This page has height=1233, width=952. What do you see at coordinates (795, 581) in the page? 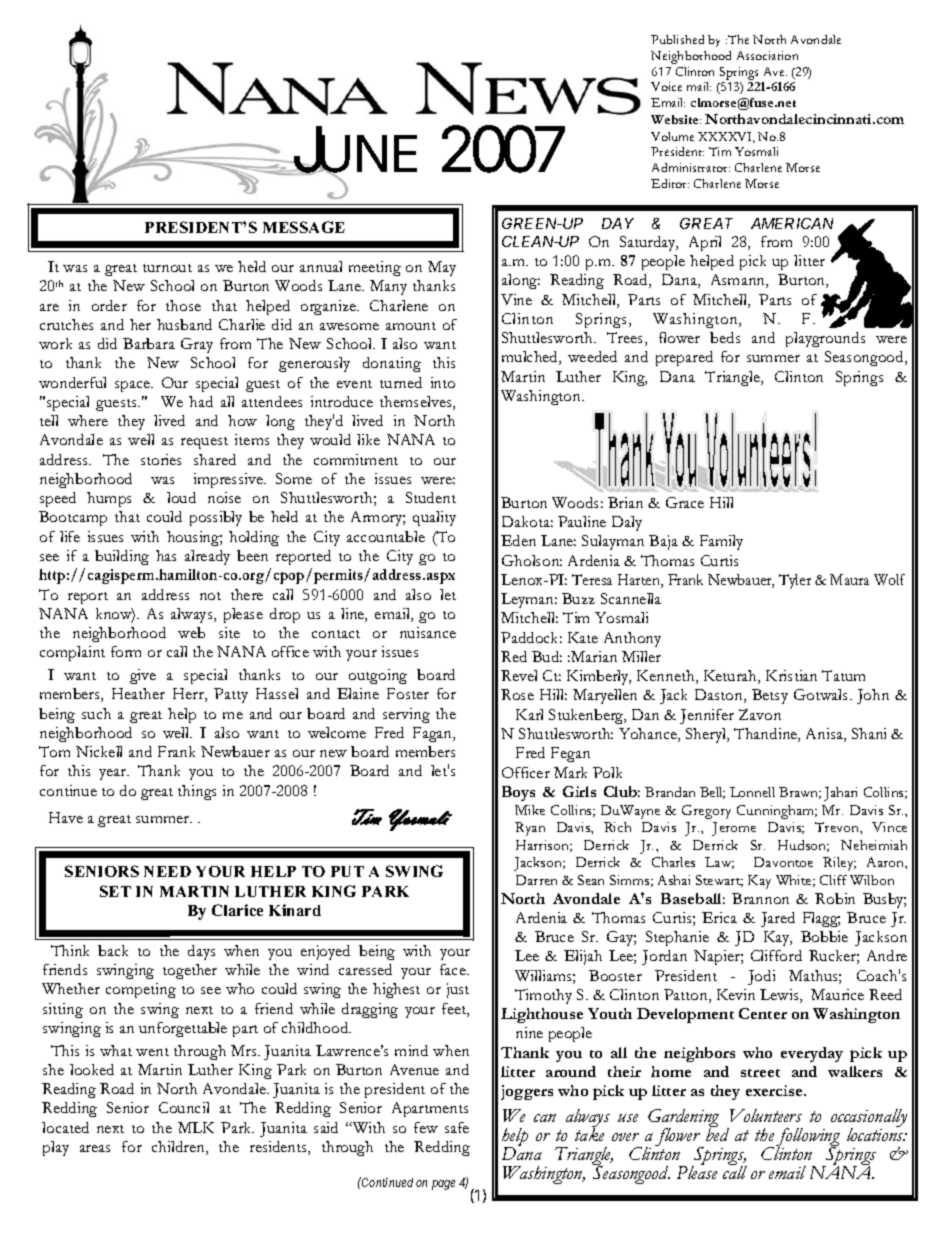
I see `Tyler` at bounding box center [795, 581].
